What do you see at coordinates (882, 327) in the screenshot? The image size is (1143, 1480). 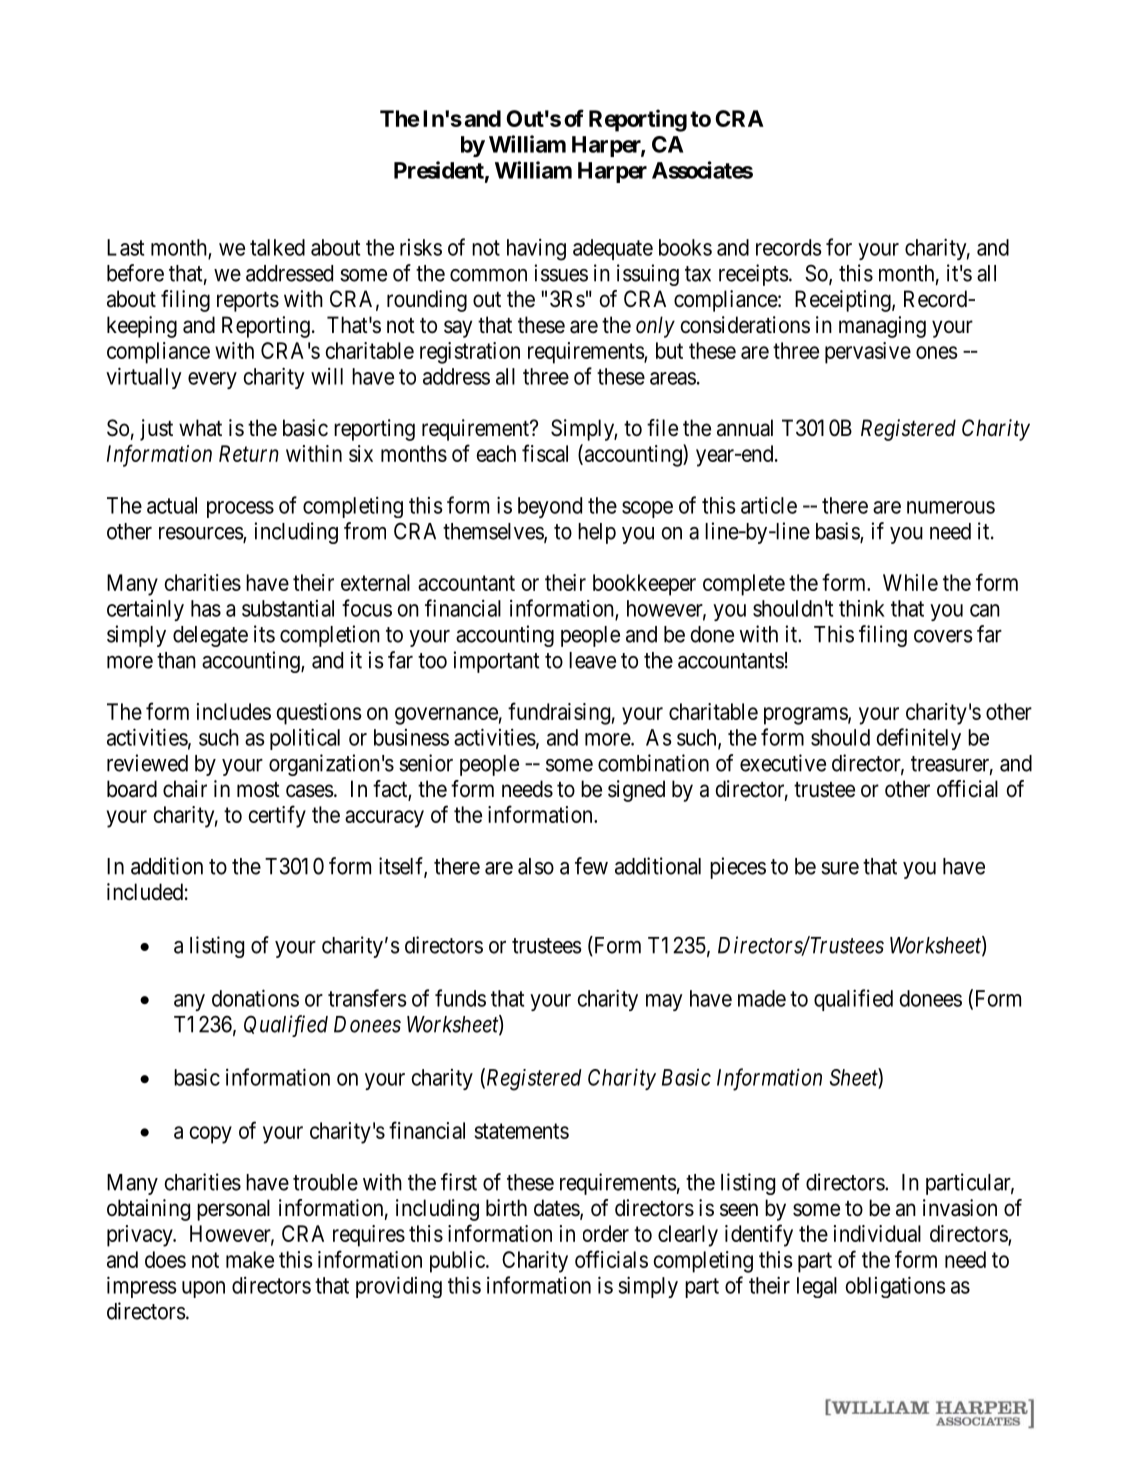 I see `managing` at bounding box center [882, 327].
